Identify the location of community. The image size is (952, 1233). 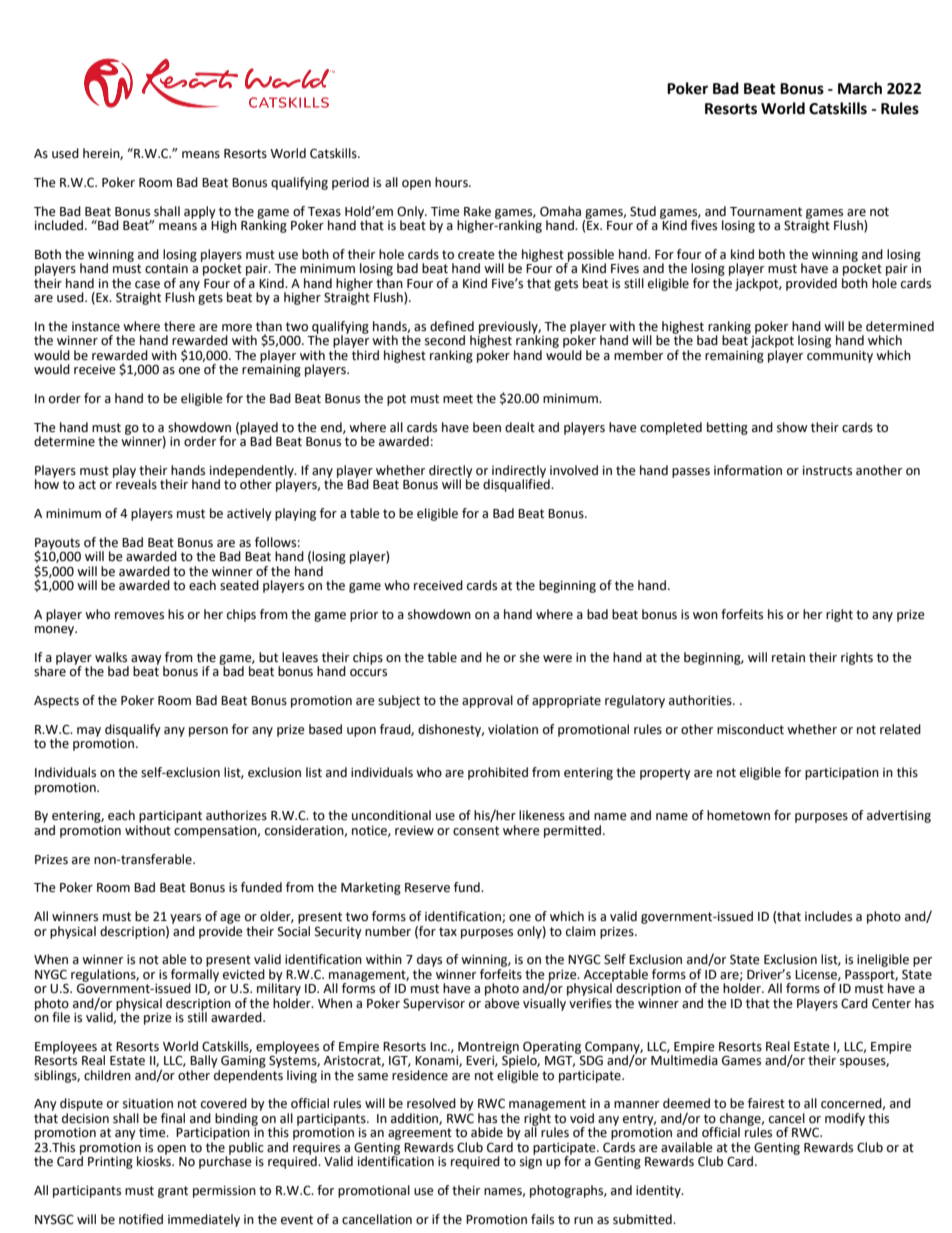
(840, 357).
